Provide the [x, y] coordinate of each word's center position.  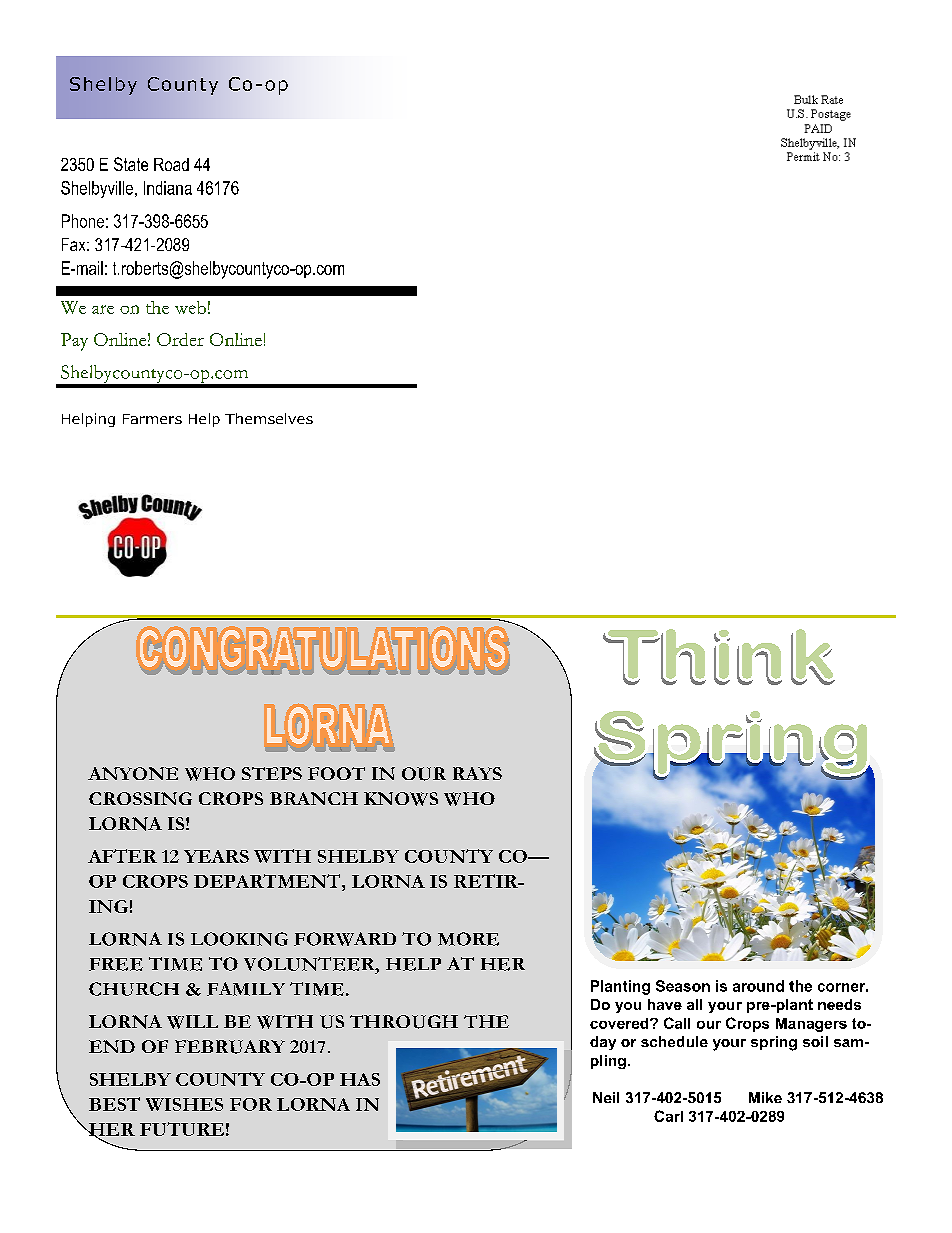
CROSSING [140, 798]
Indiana [168, 188]
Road [171, 164]
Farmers [152, 419]
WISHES [184, 1104]
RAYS [477, 773]
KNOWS [401, 799]
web [190, 307]
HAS [360, 1079]
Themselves [269, 418]
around [758, 986]
